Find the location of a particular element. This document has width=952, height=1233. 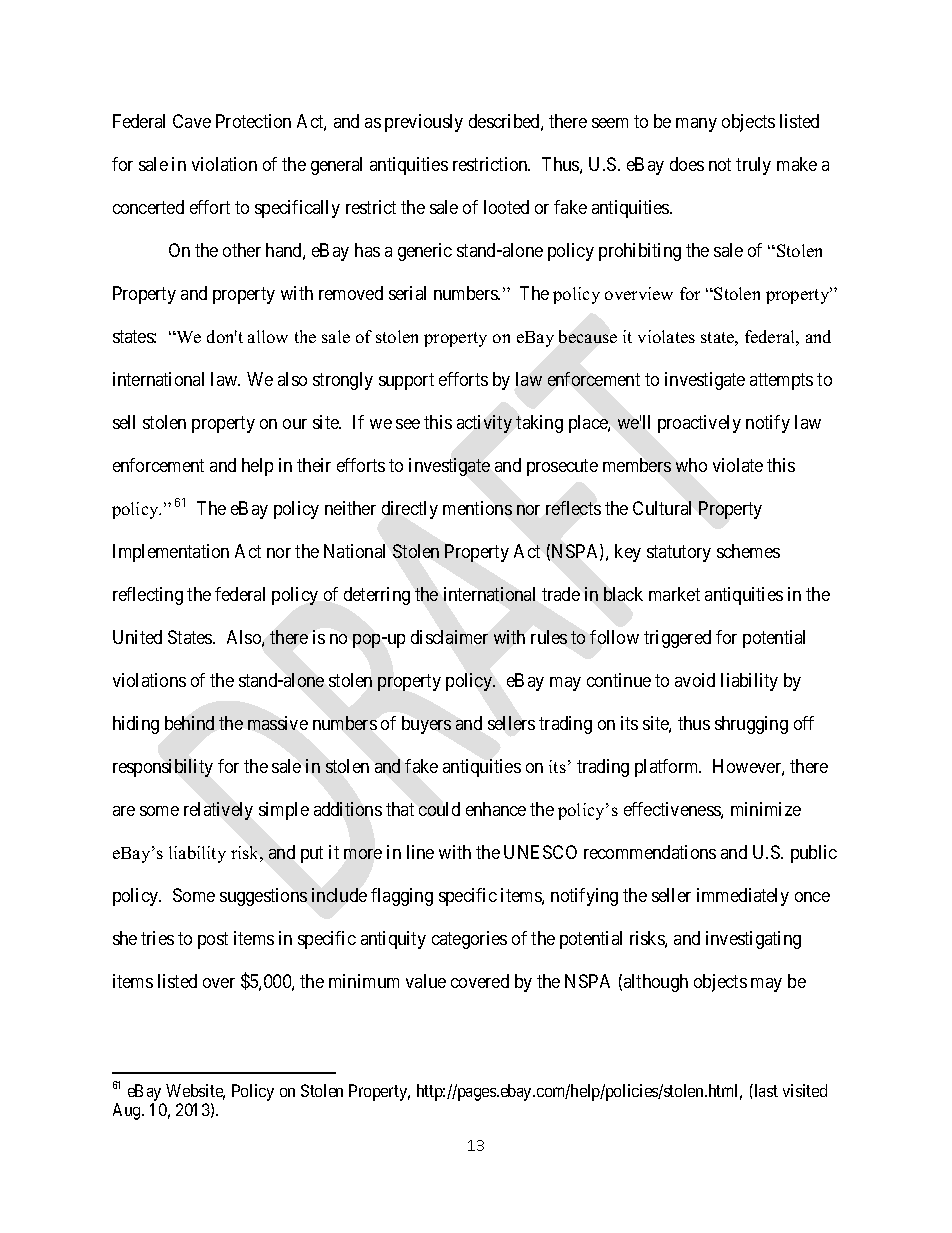

reflecting is located at coordinates (148, 596).
